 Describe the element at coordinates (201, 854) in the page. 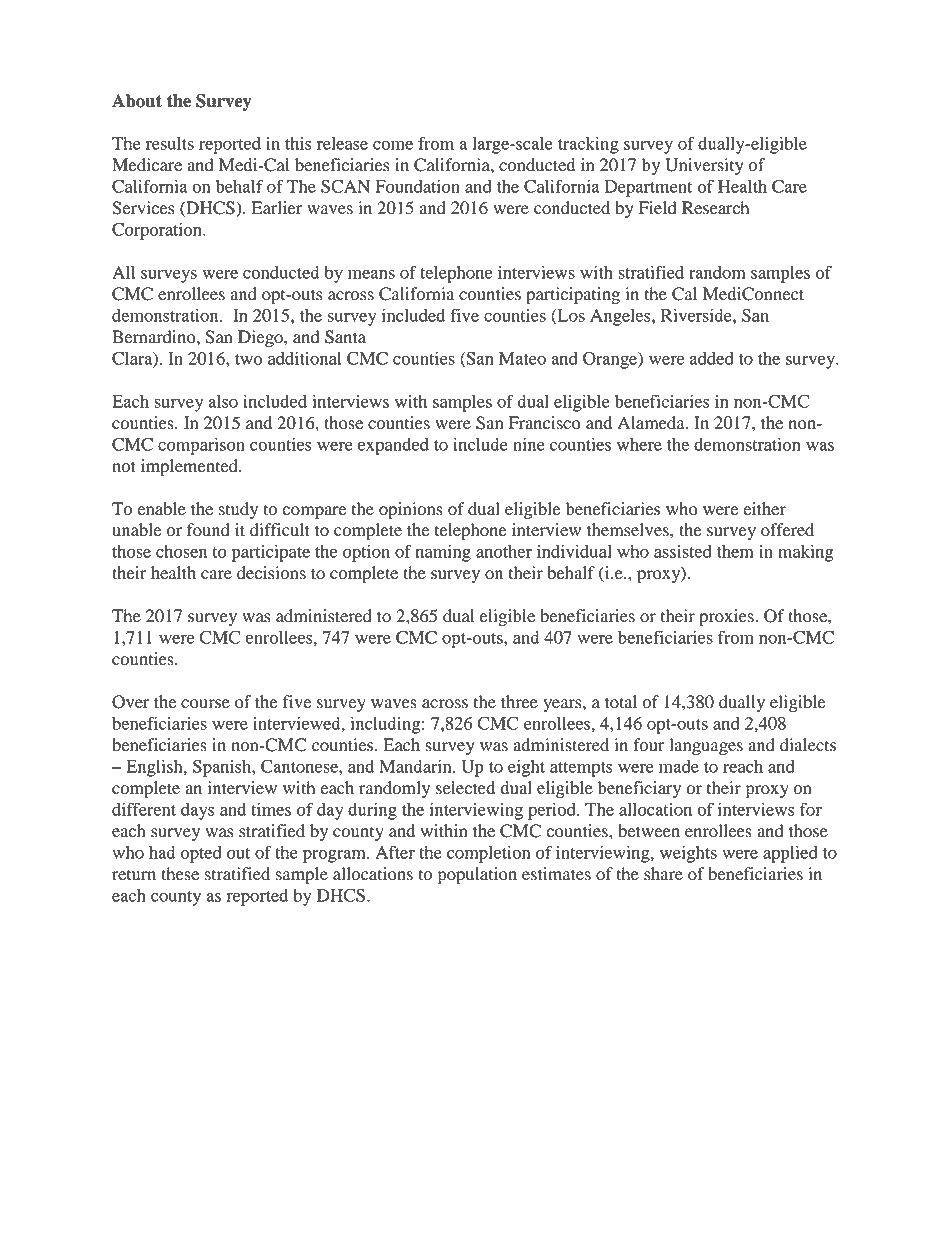

I see `opted` at that location.
